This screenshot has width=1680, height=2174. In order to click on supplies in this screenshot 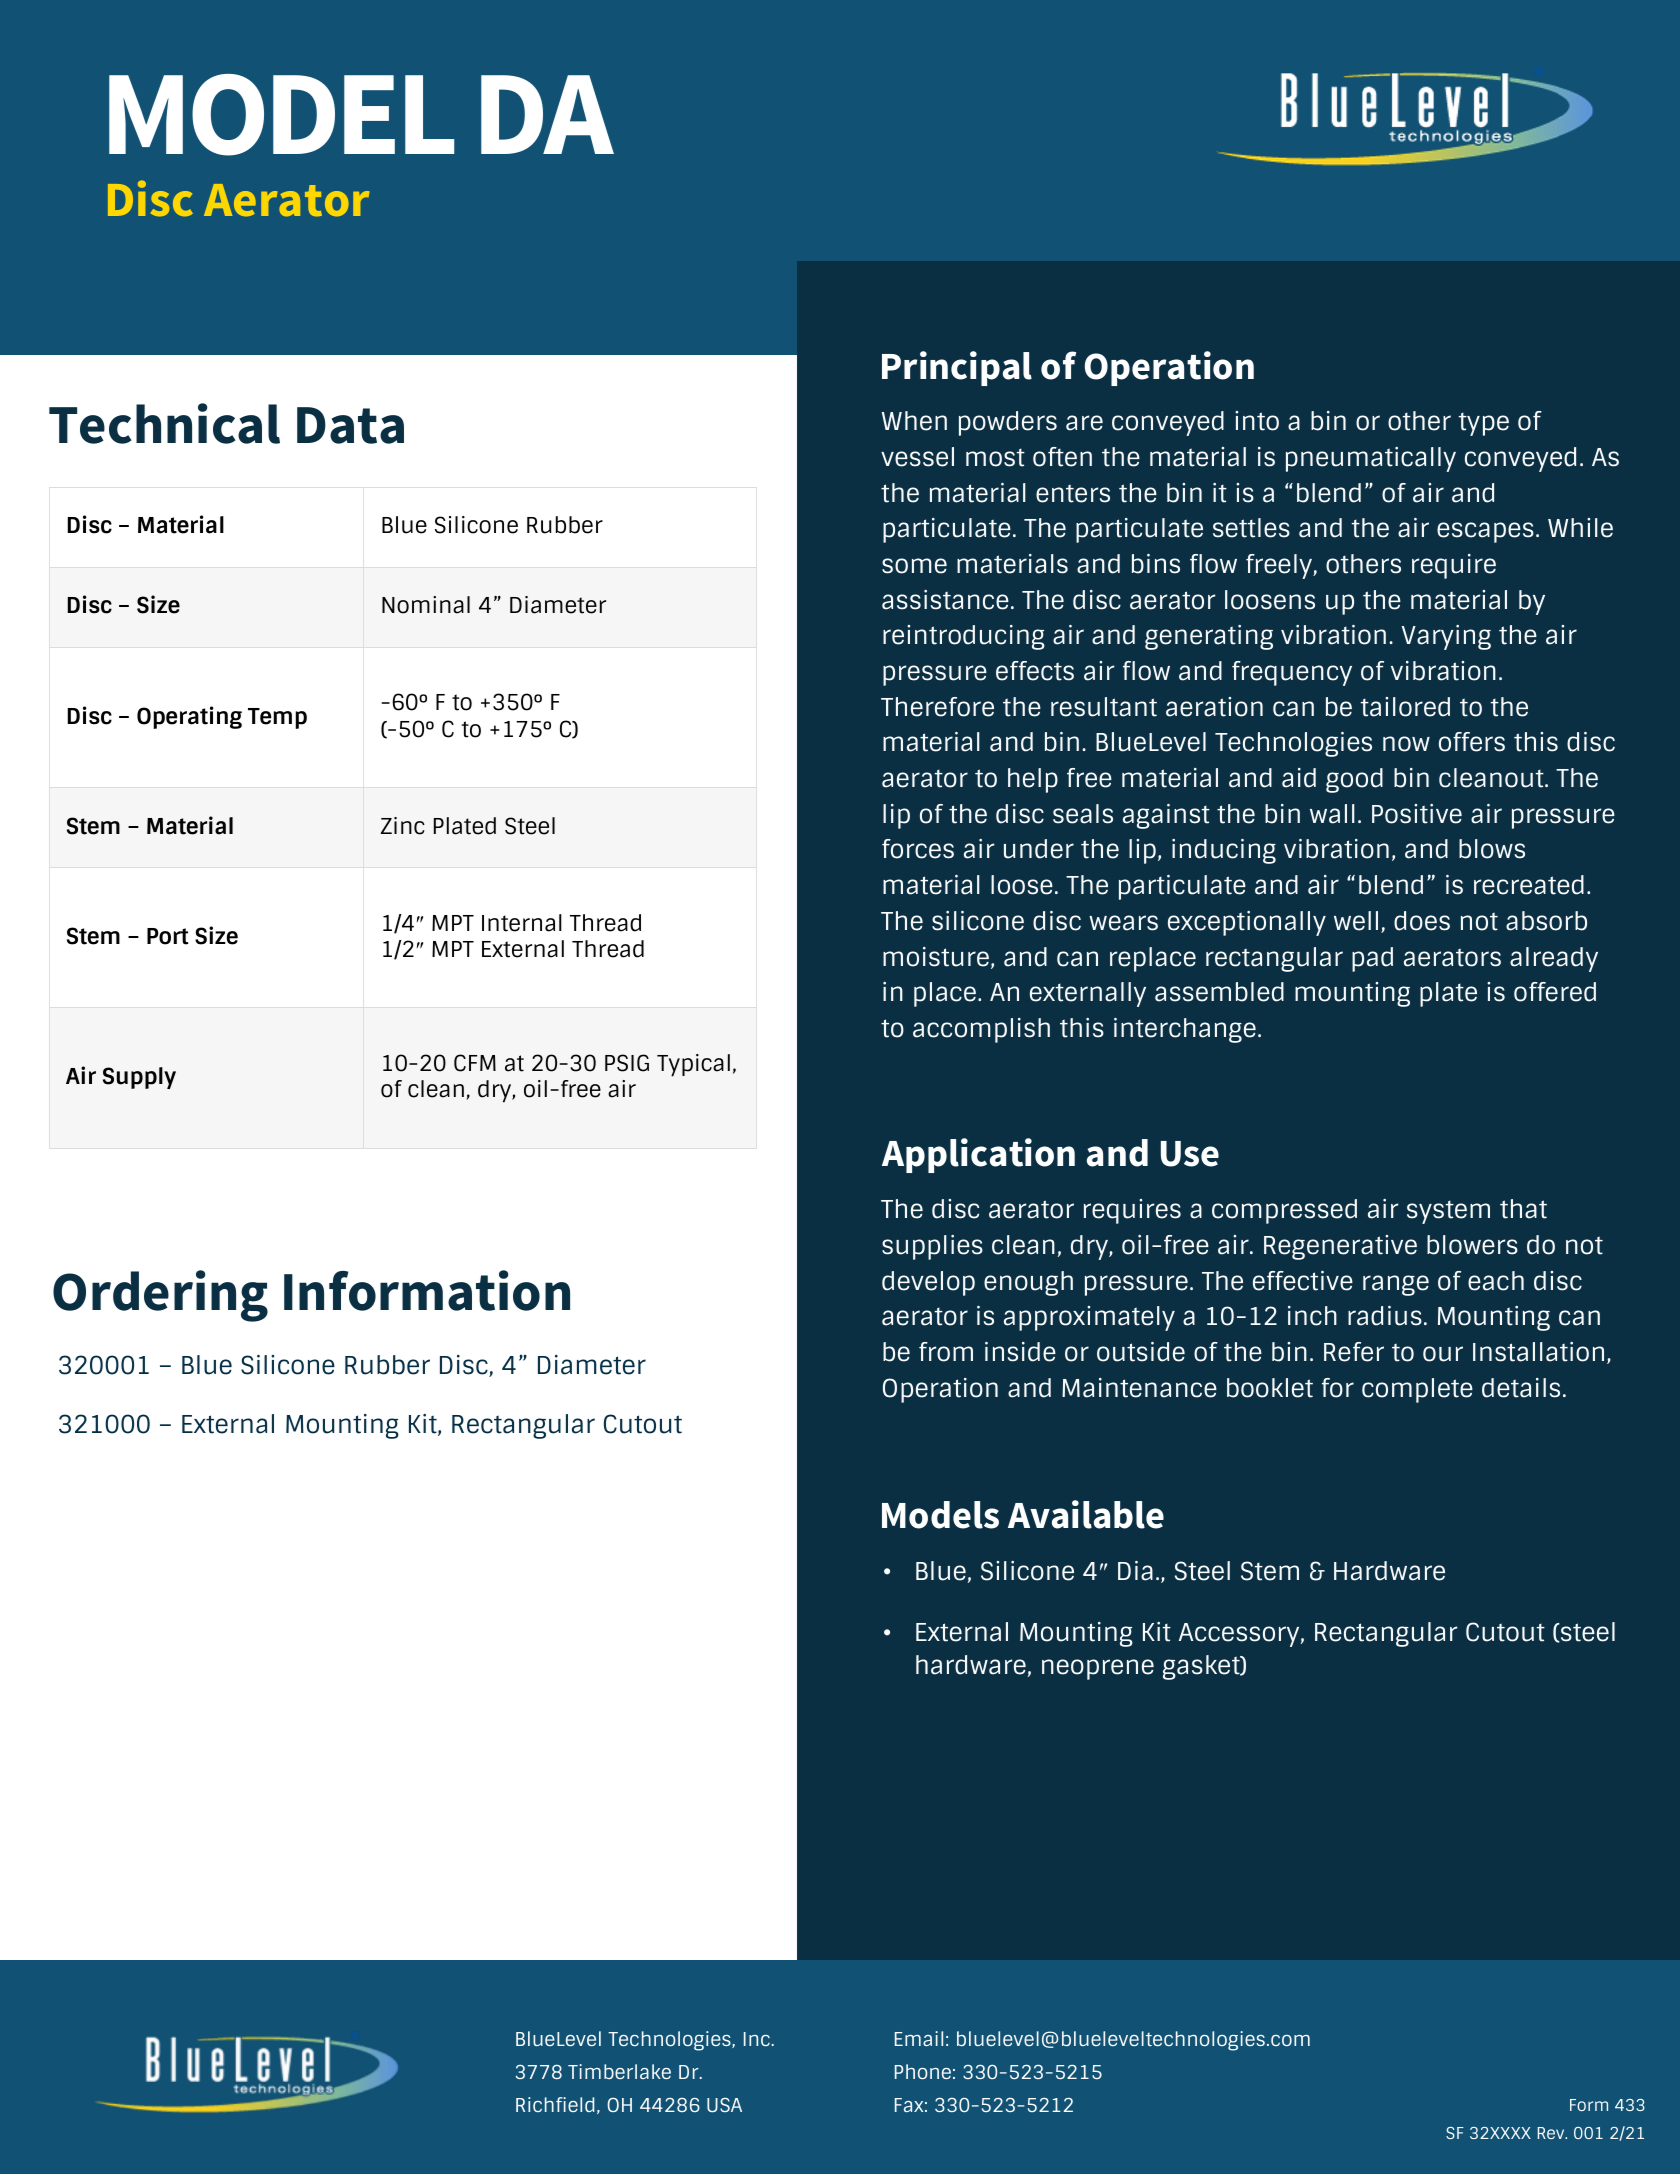, I will do `click(932, 1247)`.
